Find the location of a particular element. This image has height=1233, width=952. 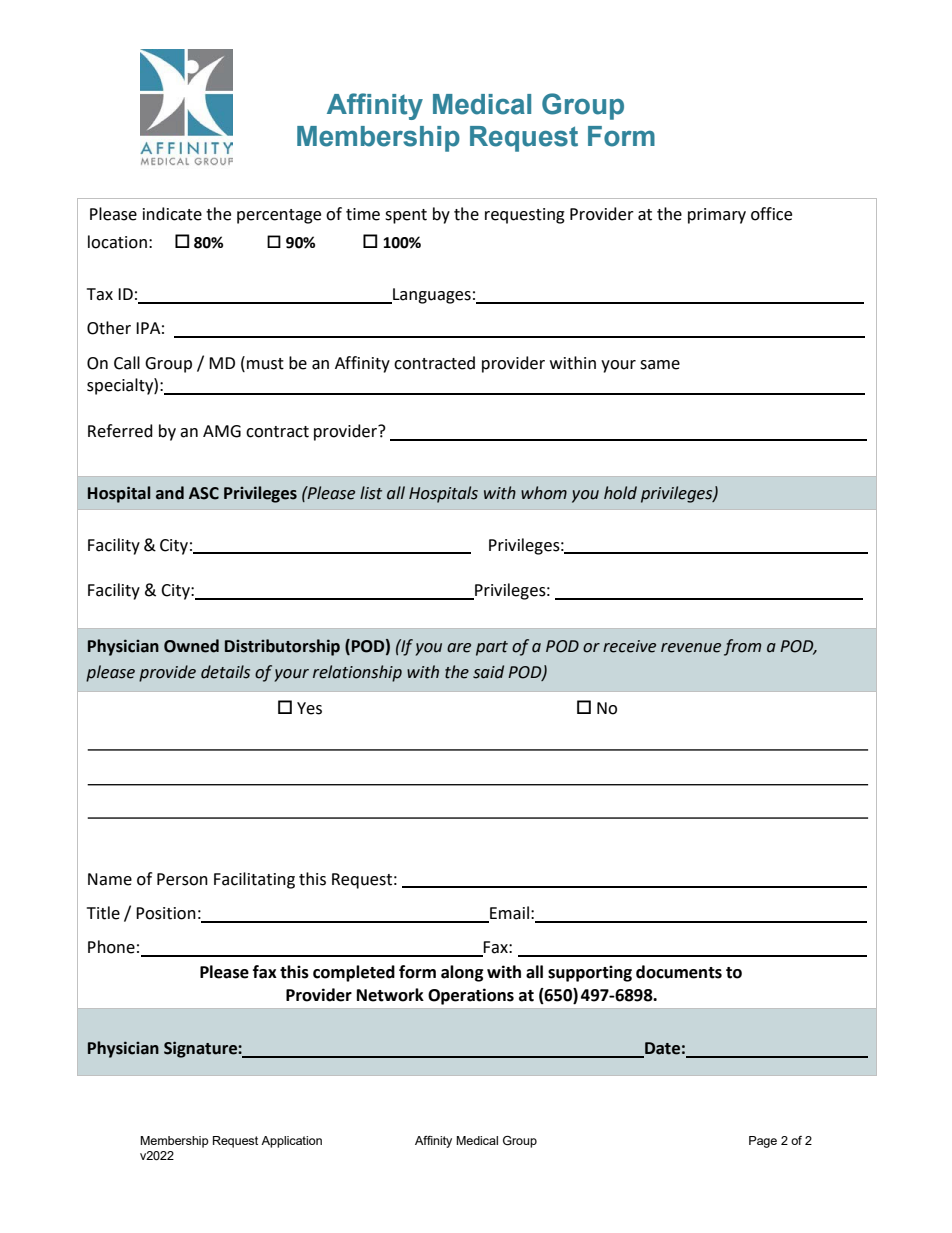

Application is located at coordinates (291, 1142).
